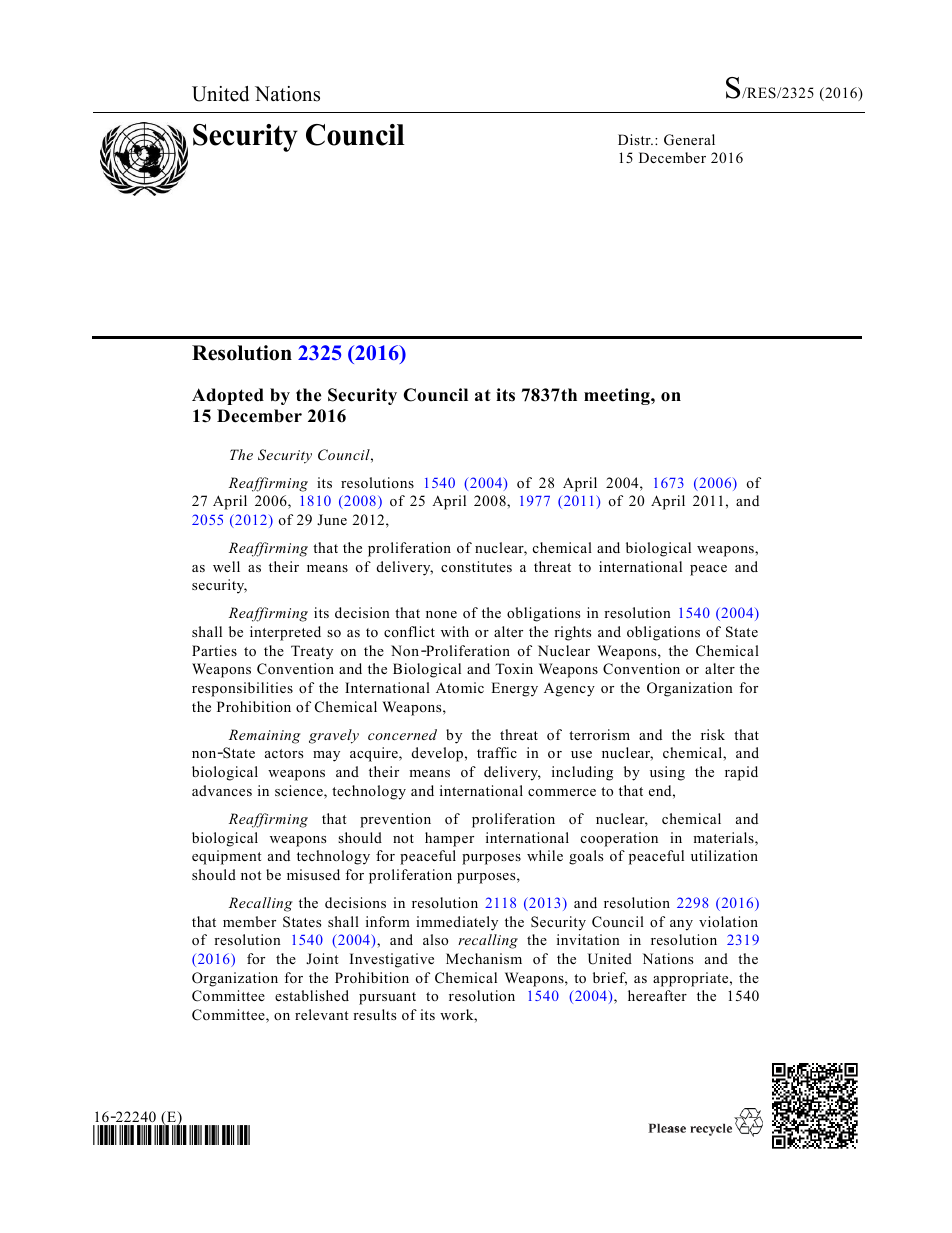  What do you see at coordinates (228, 396) in the document?
I see `Adopted` at bounding box center [228, 396].
